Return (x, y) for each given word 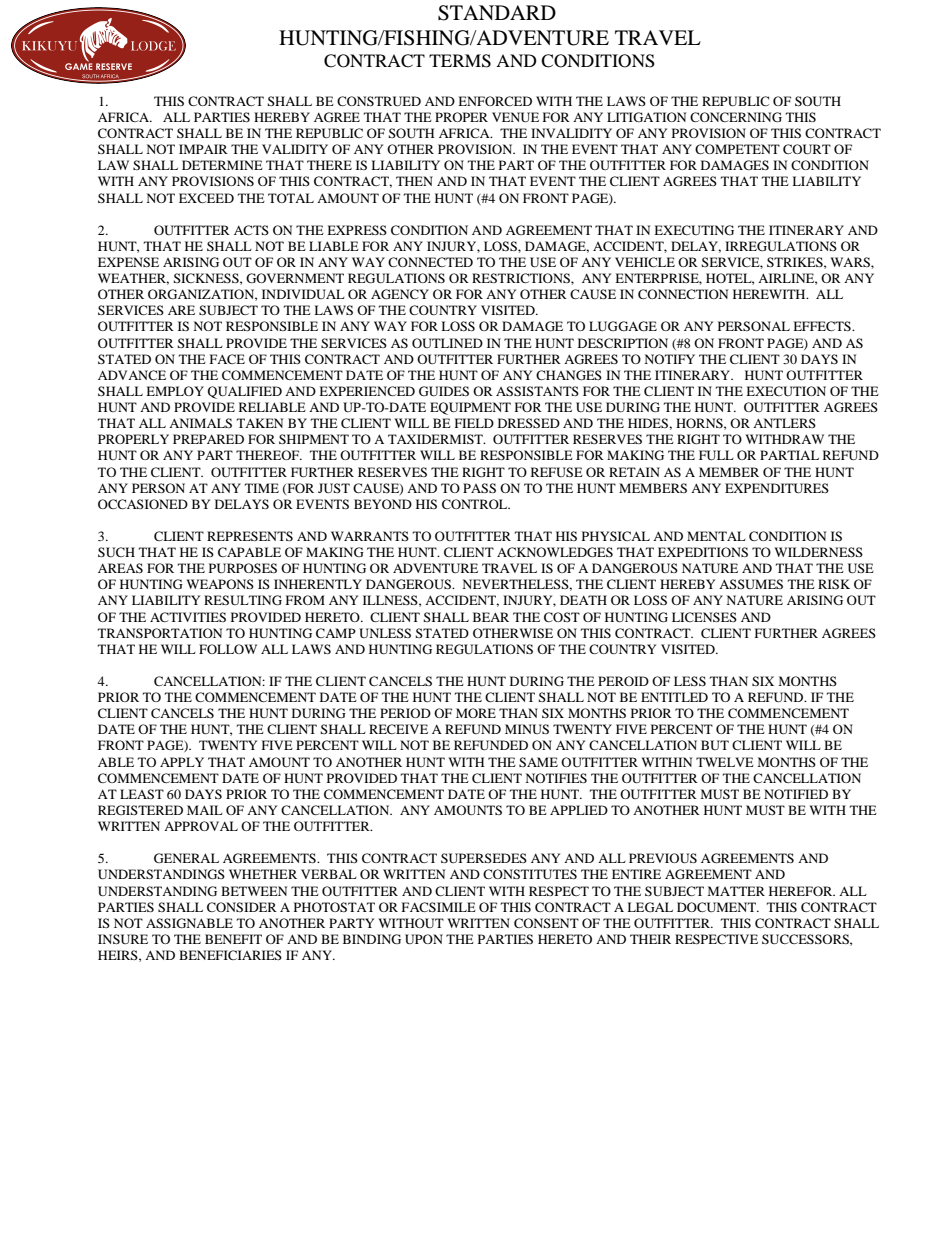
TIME (262, 488)
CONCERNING (736, 117)
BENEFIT (233, 939)
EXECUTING (694, 230)
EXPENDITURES (777, 488)
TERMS (460, 61)
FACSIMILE (439, 907)
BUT (715, 745)
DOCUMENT (718, 907)
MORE (476, 713)
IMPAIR (203, 149)
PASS (479, 488)
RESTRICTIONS (522, 278)
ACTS (251, 230)
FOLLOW (228, 649)
